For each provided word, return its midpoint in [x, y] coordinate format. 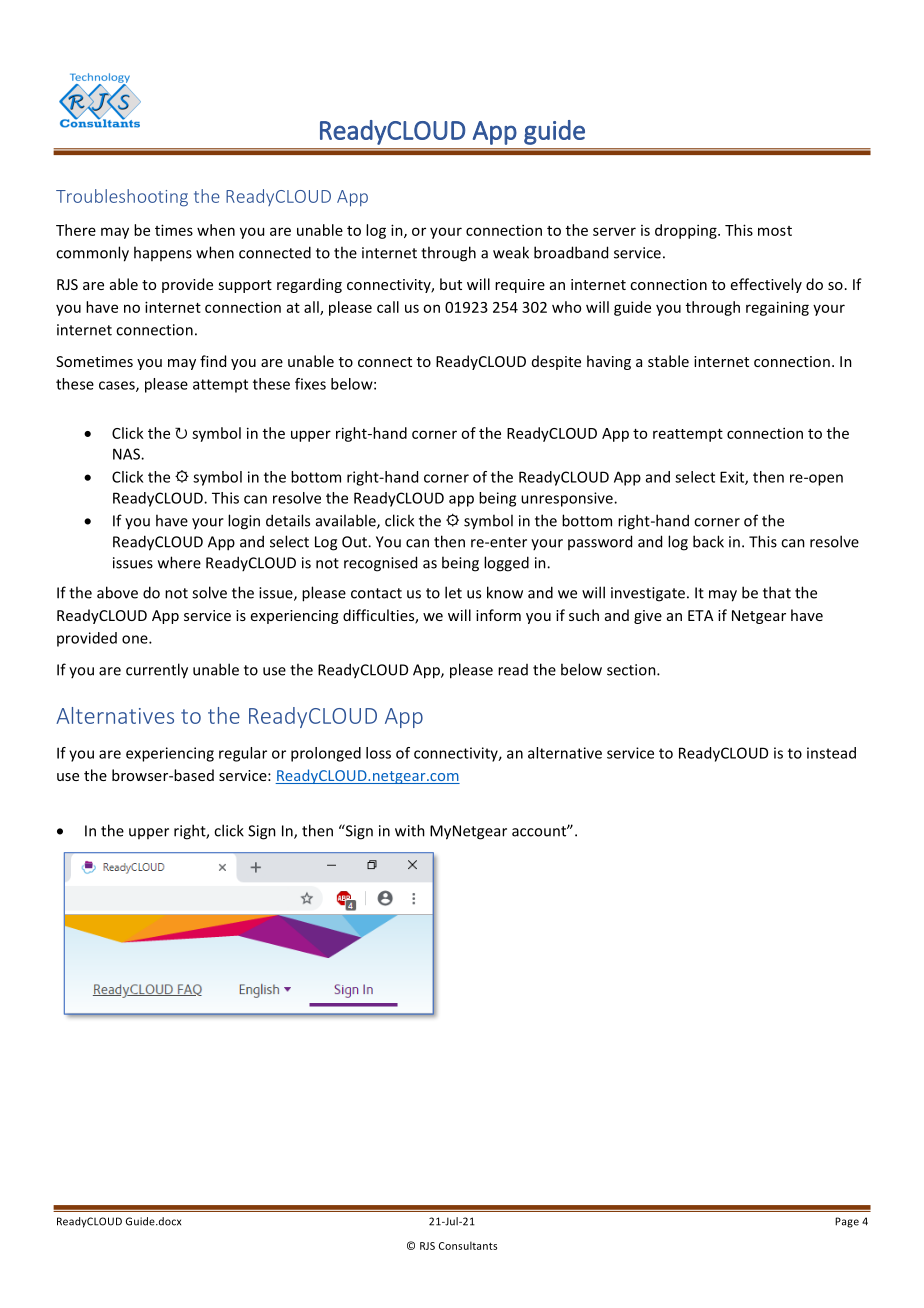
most [775, 231]
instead [831, 753]
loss [378, 753]
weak [511, 252]
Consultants [468, 1245]
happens [163, 253]
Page [847, 1222]
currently [157, 671]
